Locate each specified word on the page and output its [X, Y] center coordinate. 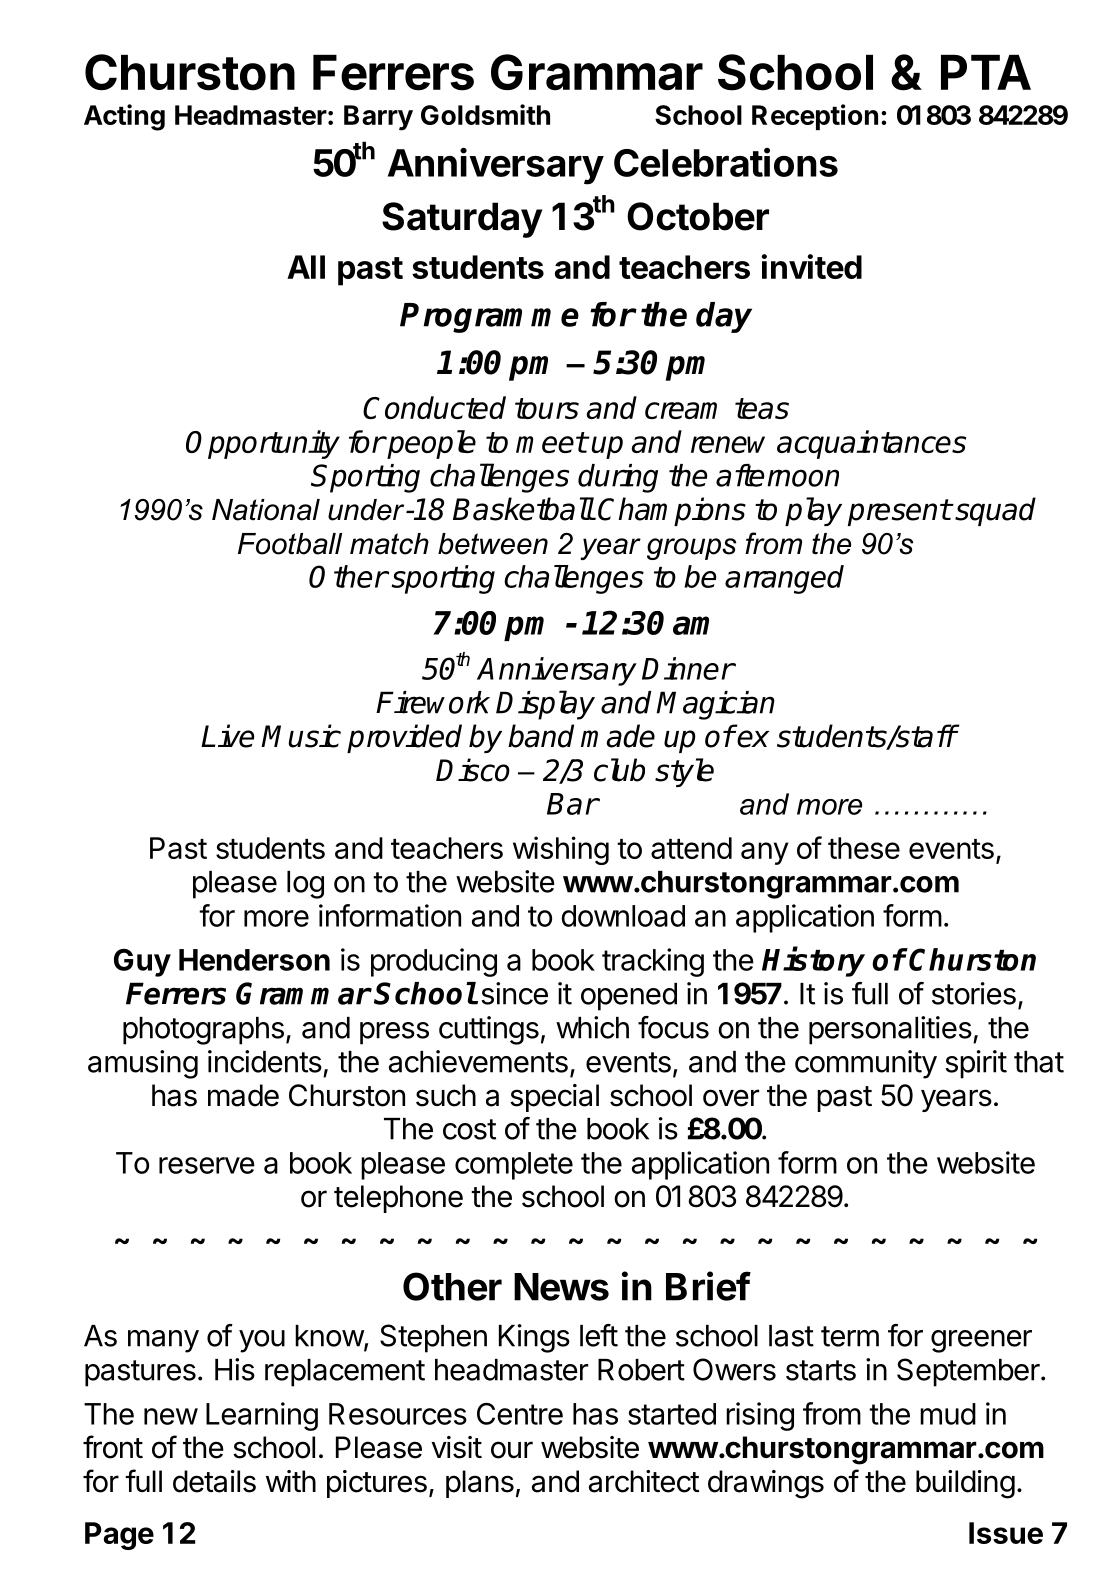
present [899, 512]
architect [644, 1481]
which [592, 1027]
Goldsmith [485, 114]
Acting [124, 117]
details [214, 1481]
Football [290, 544]
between [493, 544]
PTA [986, 72]
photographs [203, 1031]
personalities [890, 1030]
